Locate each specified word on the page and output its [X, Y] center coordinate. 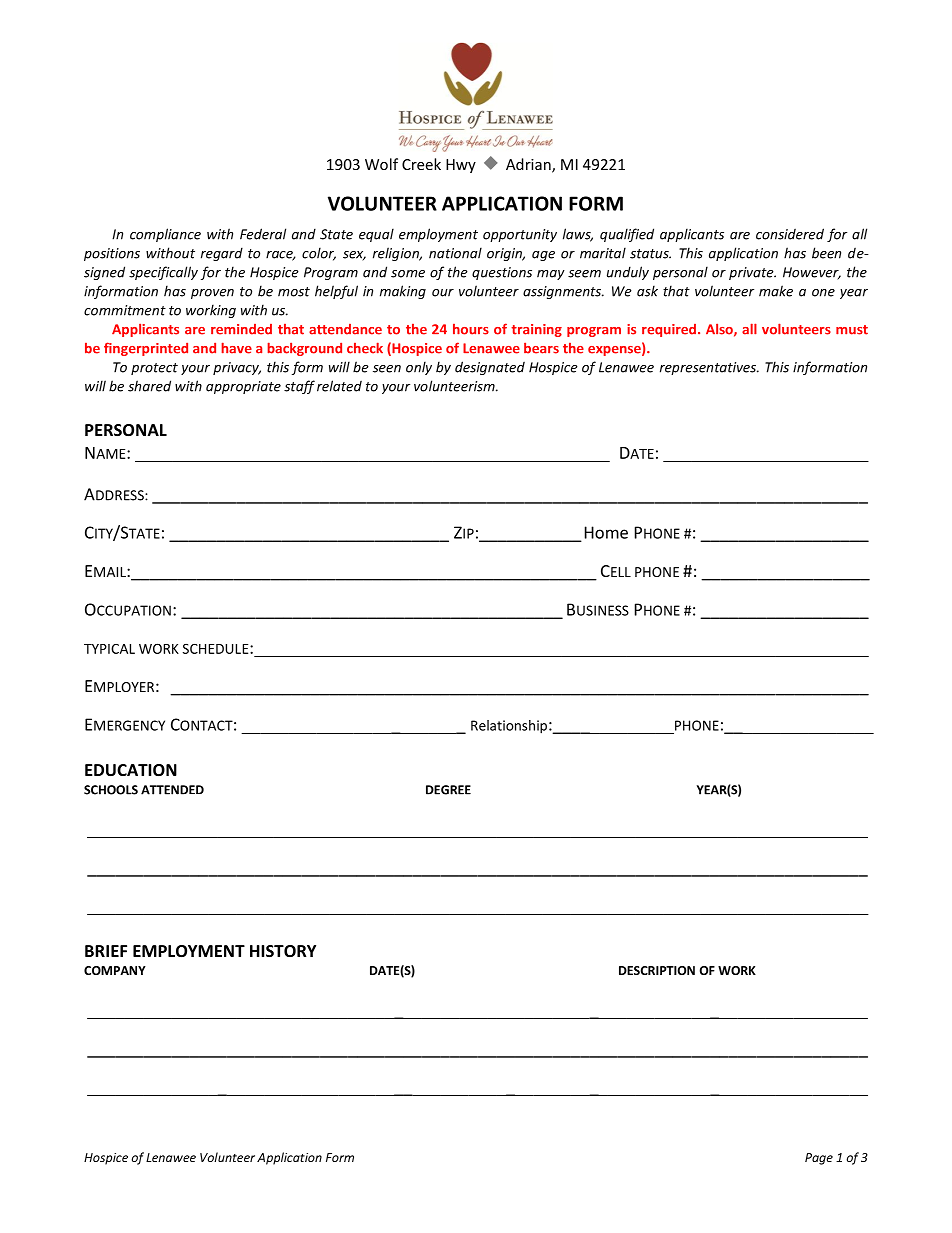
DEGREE [448, 790]
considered [790, 234]
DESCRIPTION [657, 970]
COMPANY [115, 970]
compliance [165, 235]
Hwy [461, 166]
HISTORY [283, 951]
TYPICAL [109, 649]
